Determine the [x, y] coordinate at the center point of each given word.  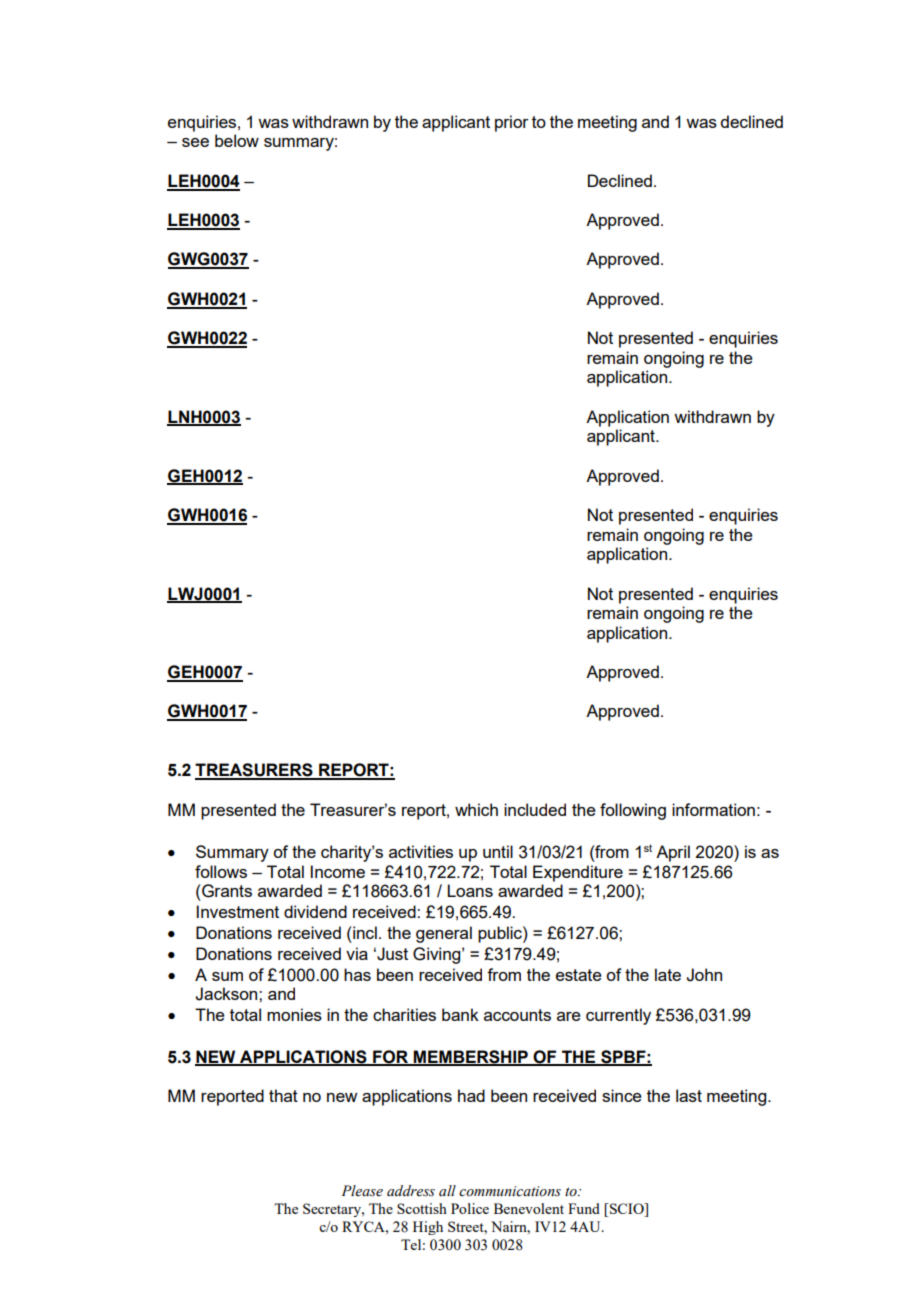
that [283, 1095]
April [673, 853]
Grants [226, 891]
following [633, 811]
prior [512, 123]
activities [421, 851]
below [237, 140]
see [195, 142]
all [447, 1190]
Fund [584, 1208]
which [476, 809]
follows [221, 871]
